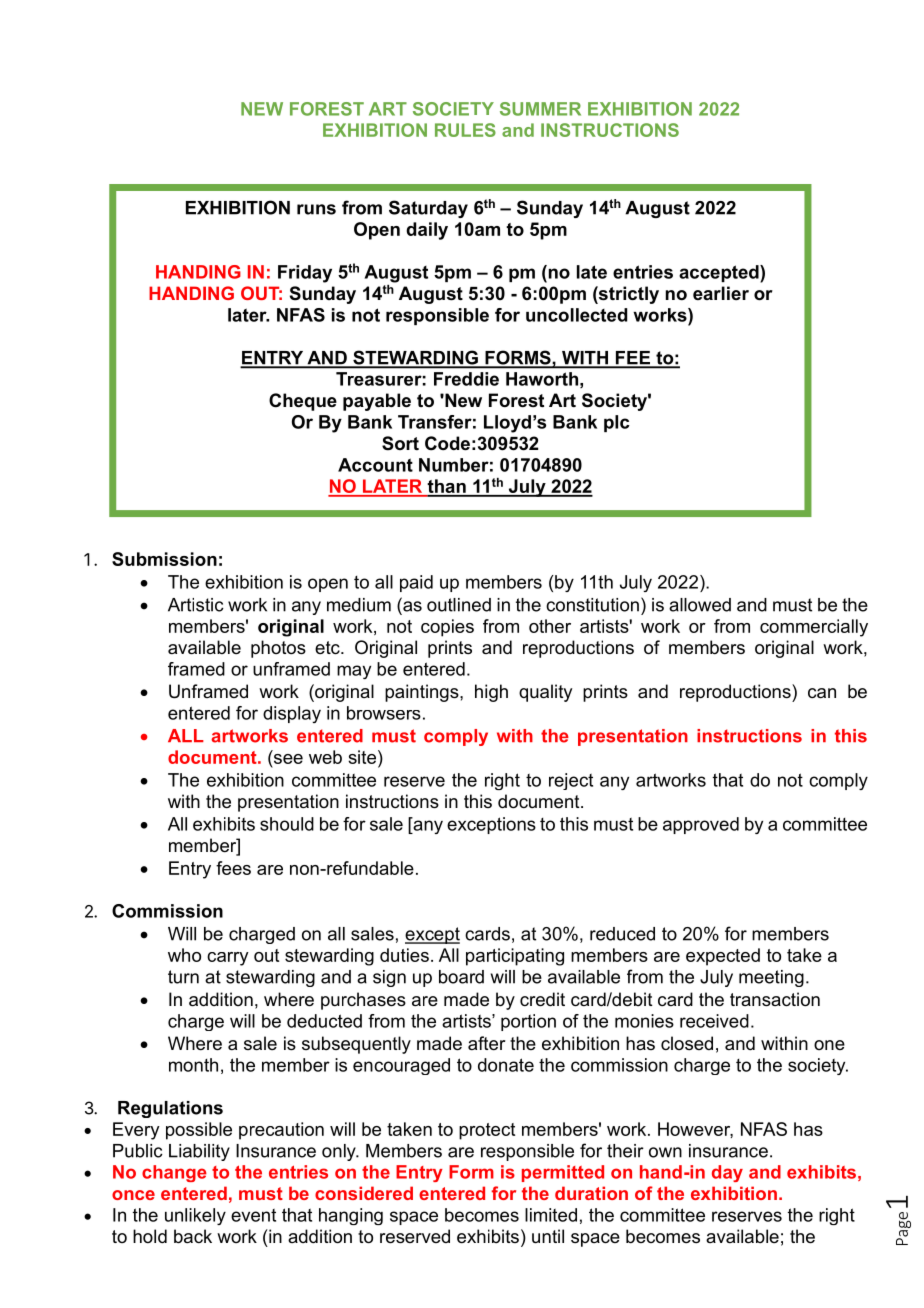 This screenshot has height=1308, width=924. Describe the element at coordinates (316, 209) in the screenshot. I see `runs` at that location.
